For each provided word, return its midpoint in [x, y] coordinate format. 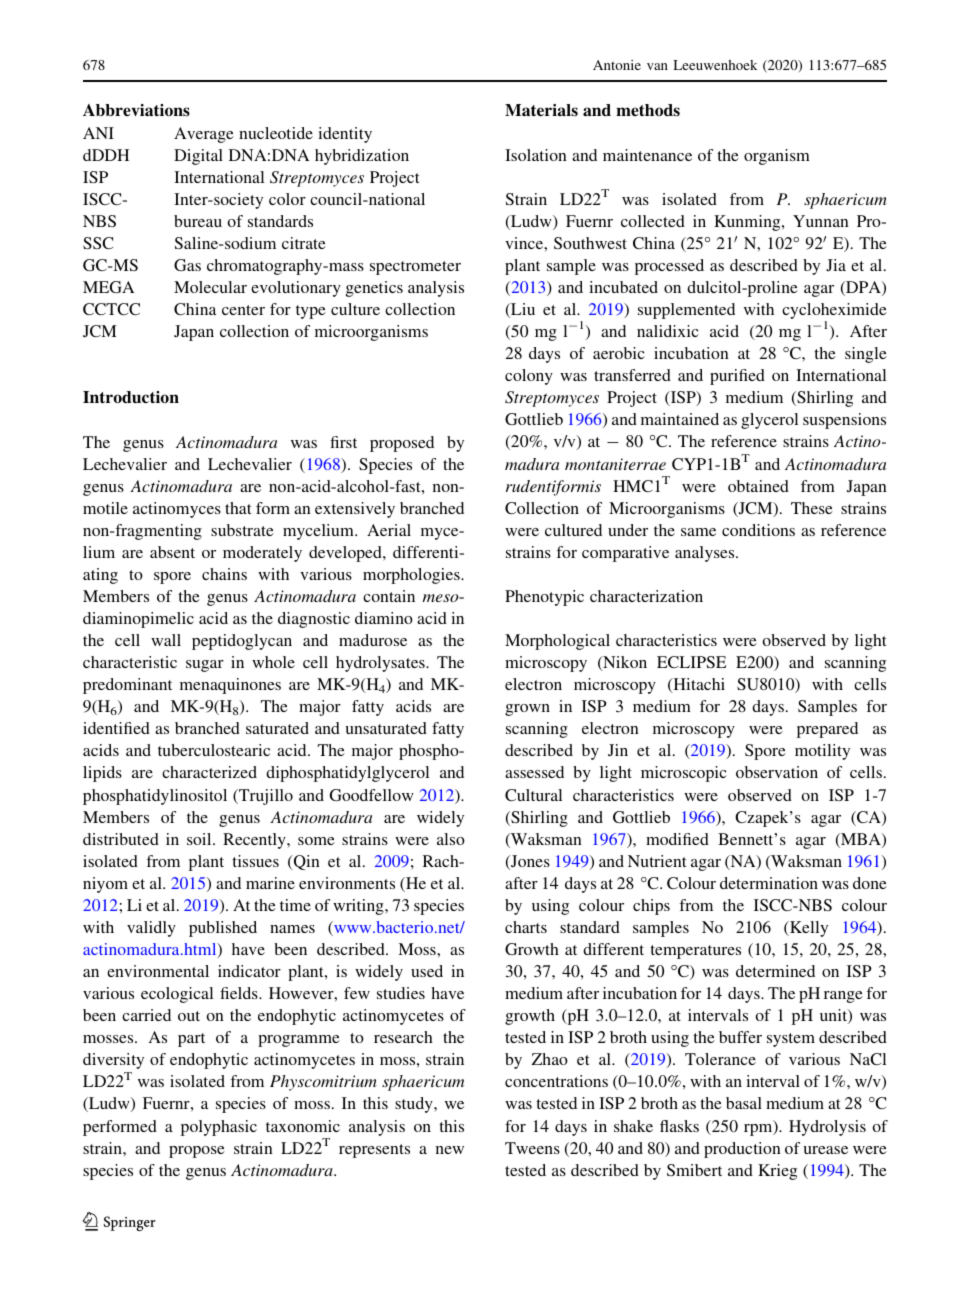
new [450, 1150]
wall [166, 640]
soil [200, 839]
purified [737, 377]
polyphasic [219, 1128]
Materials [541, 110]
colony [529, 377]
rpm [759, 1128]
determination [769, 883]
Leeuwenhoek [715, 65]
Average [204, 135]
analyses [706, 554]
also [451, 839]
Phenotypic [544, 598]
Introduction [131, 397]
